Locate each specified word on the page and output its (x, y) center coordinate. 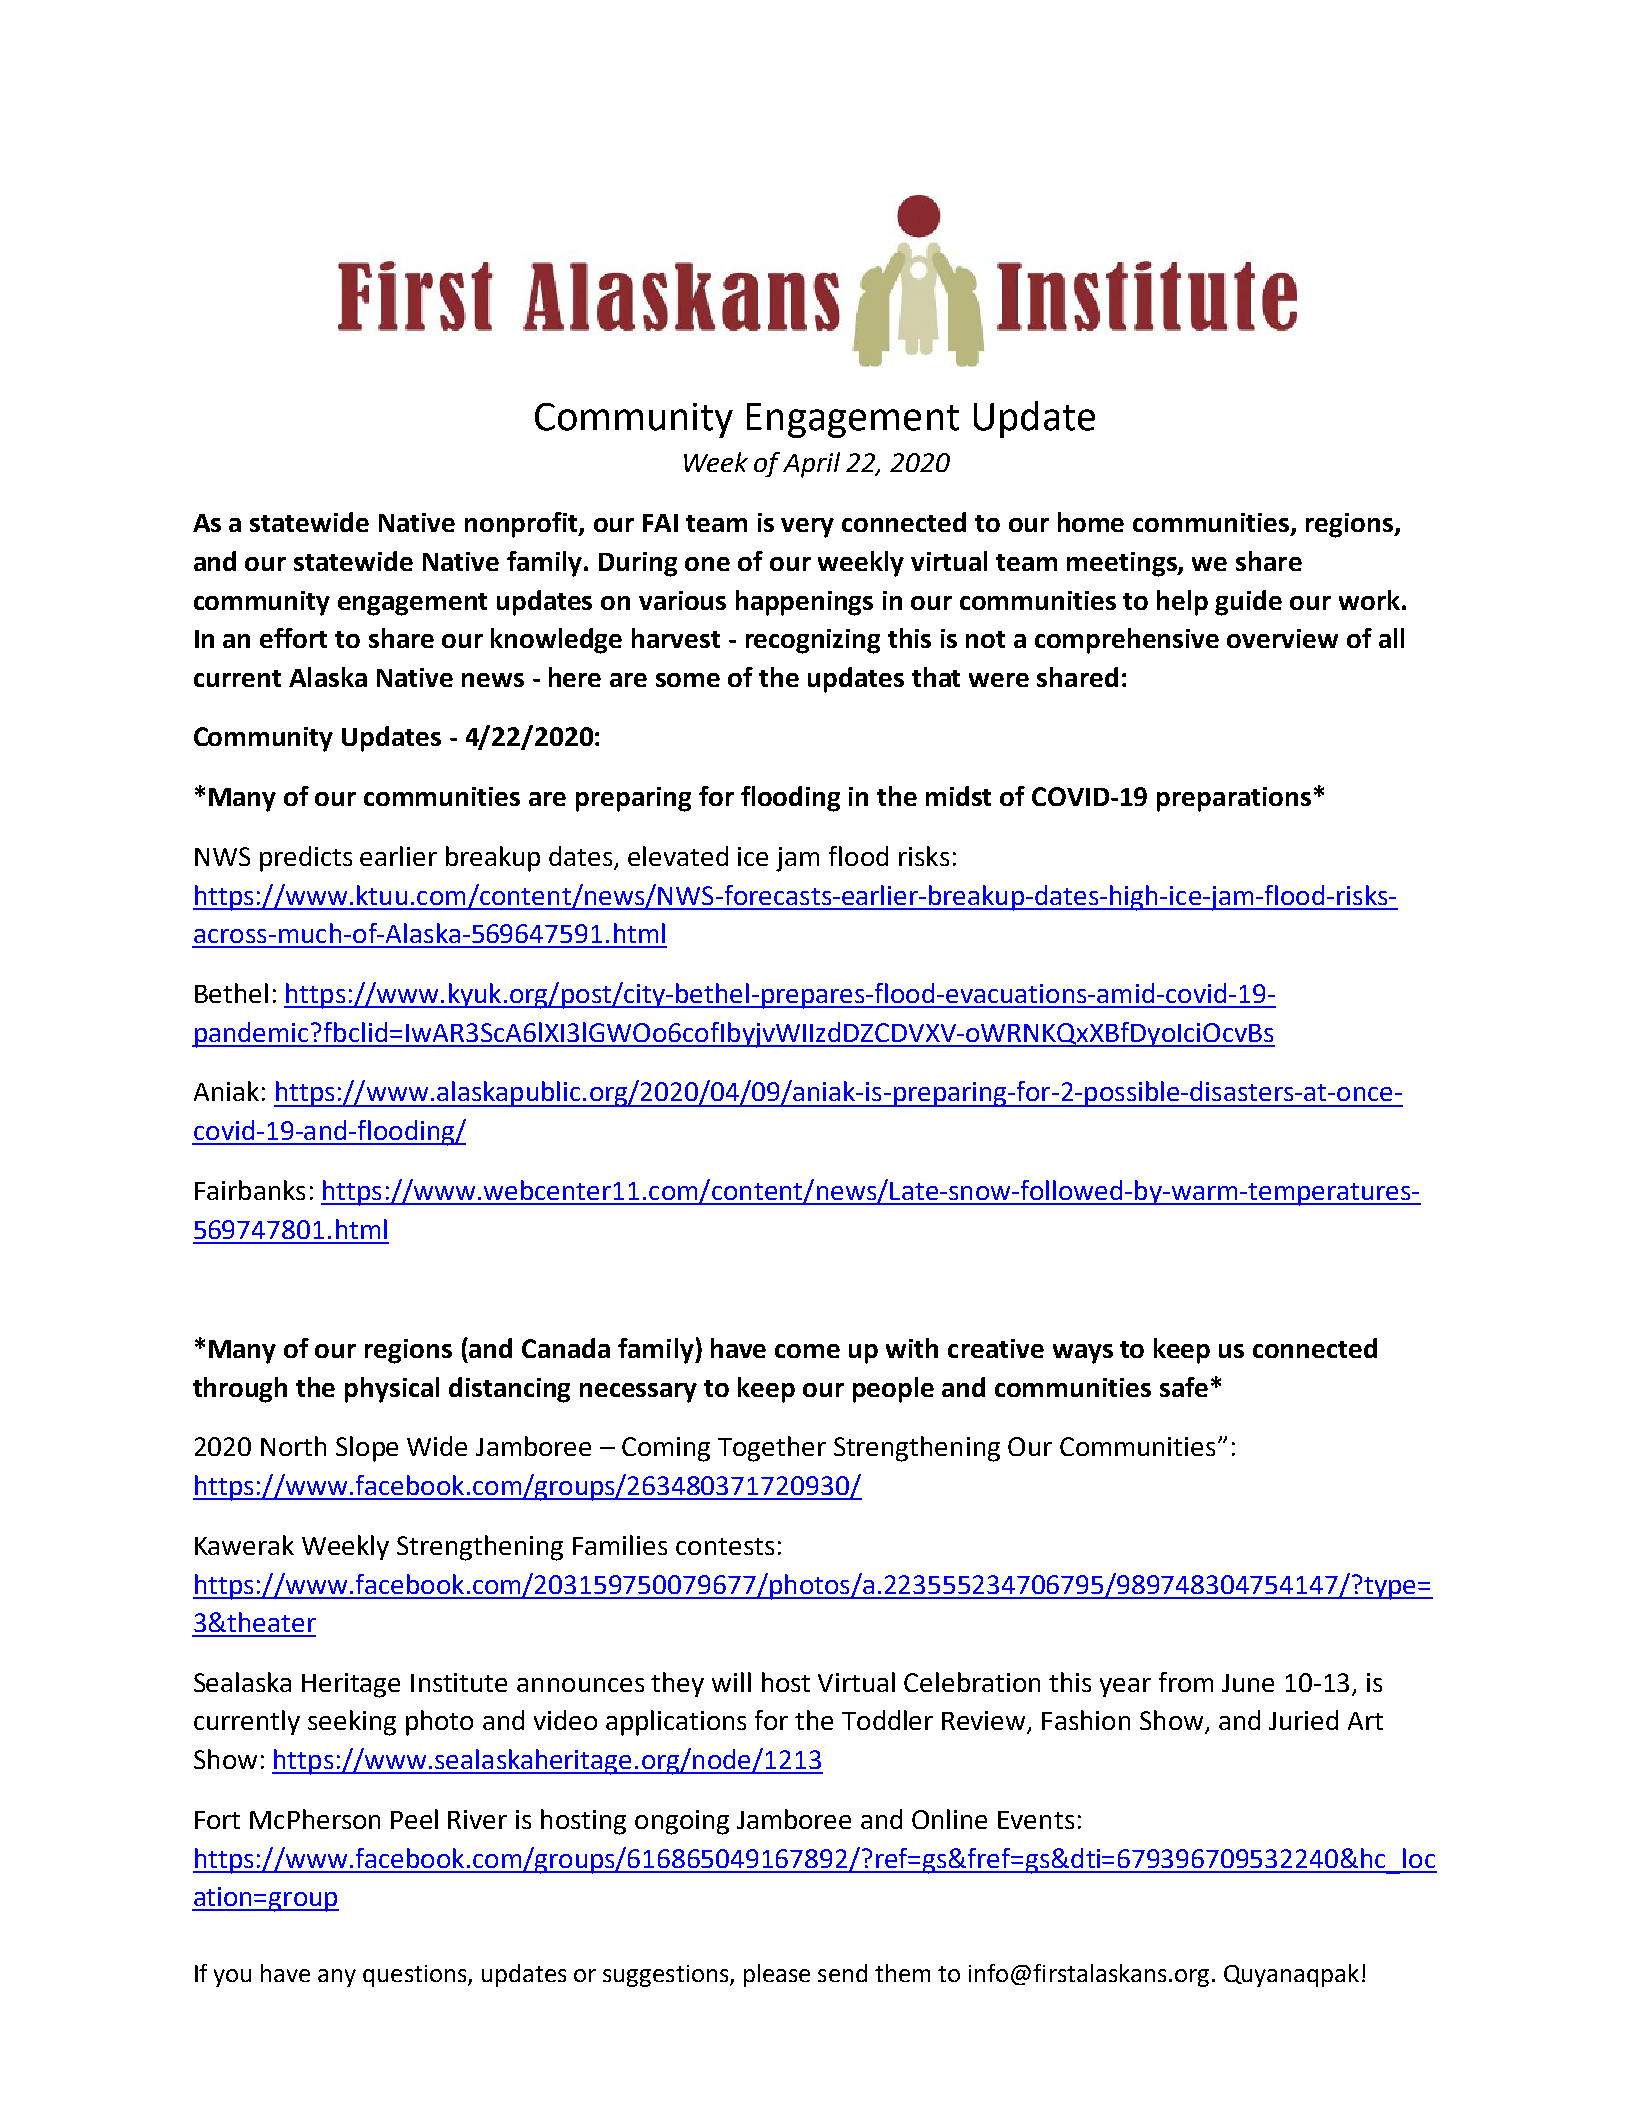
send (842, 1973)
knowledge (556, 641)
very (807, 528)
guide (1248, 603)
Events (1036, 1820)
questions (416, 1976)
